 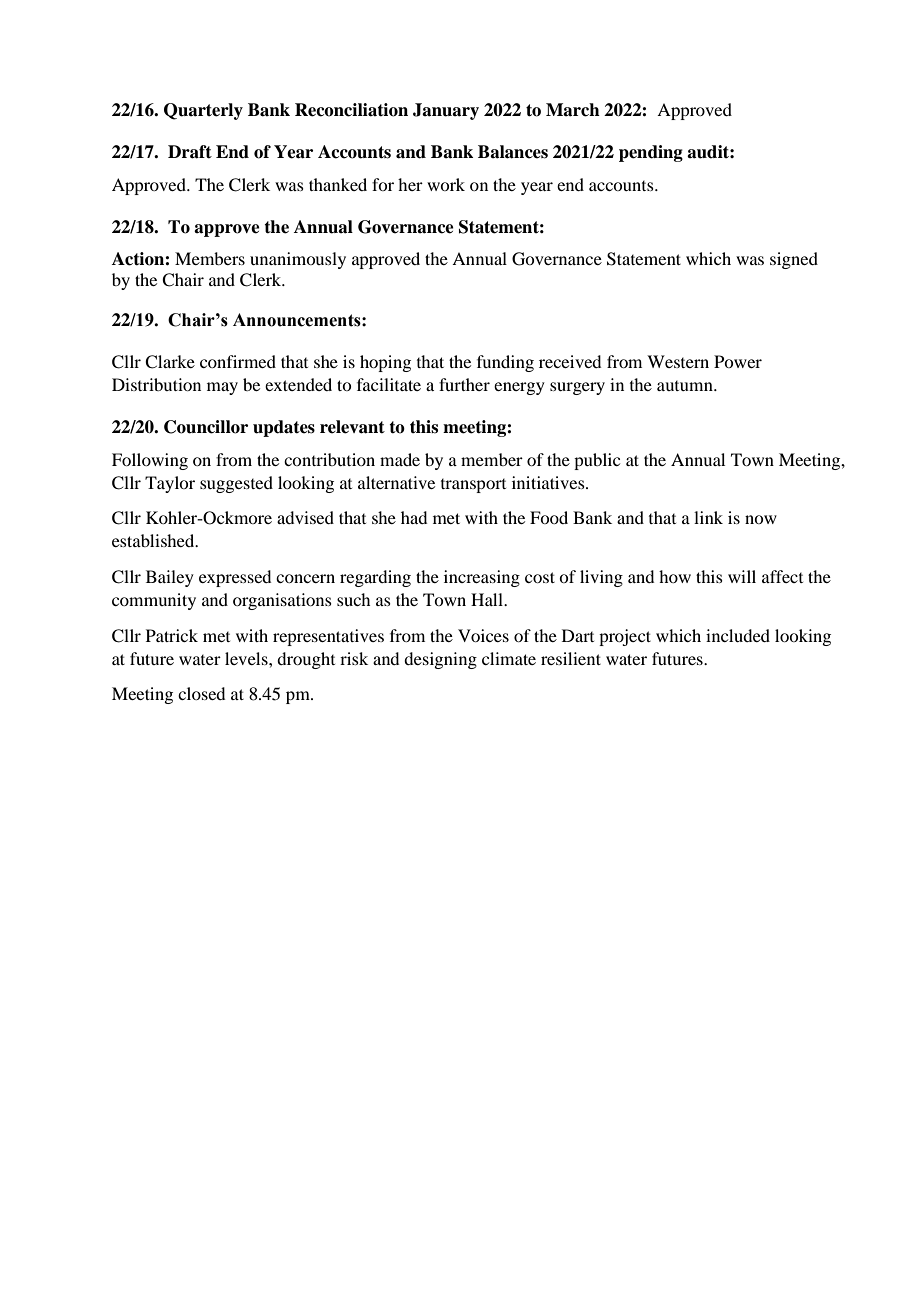 I want to click on levels, so click(x=247, y=658).
